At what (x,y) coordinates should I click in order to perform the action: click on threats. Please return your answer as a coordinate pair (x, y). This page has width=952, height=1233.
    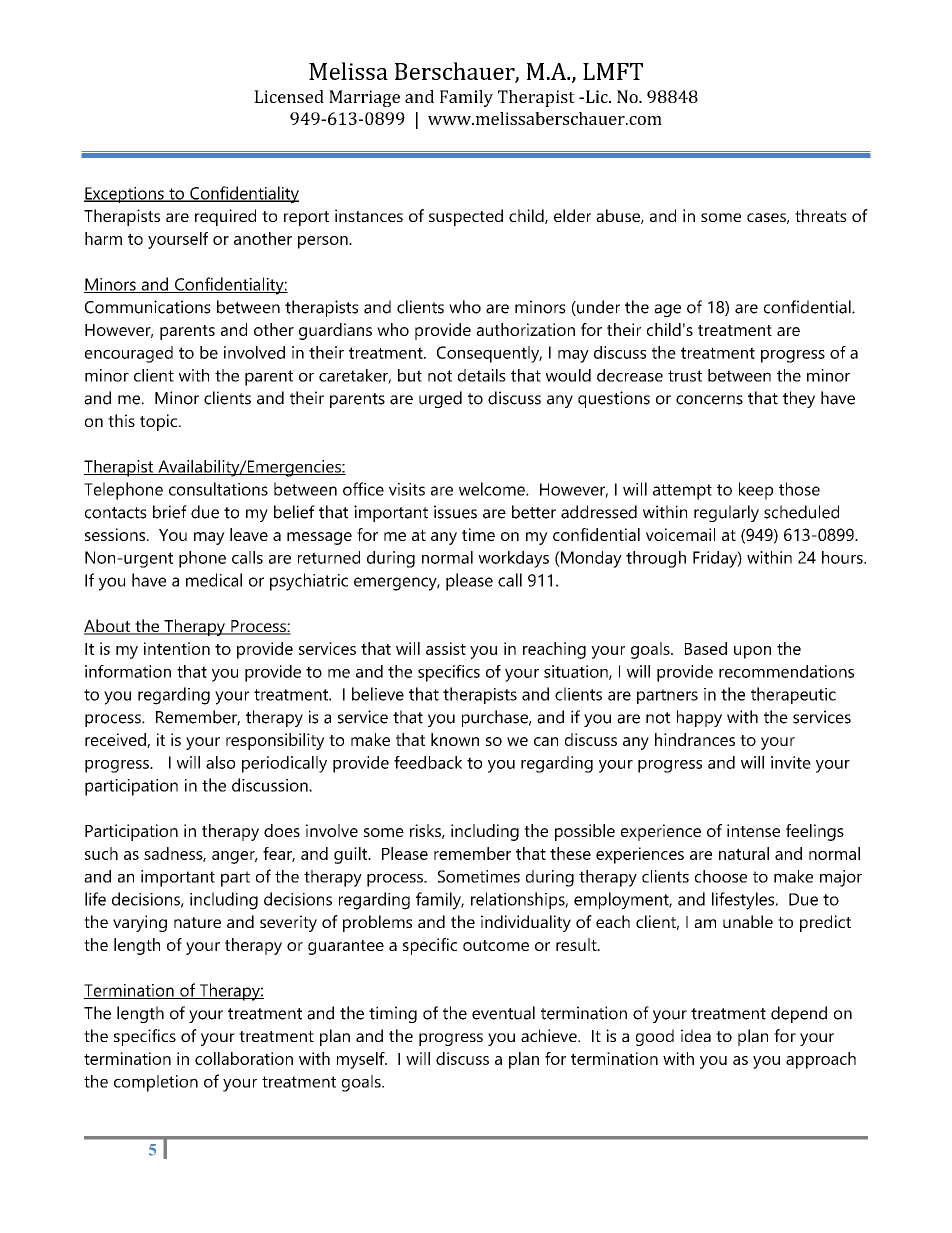
    Looking at the image, I should click on (821, 215).
